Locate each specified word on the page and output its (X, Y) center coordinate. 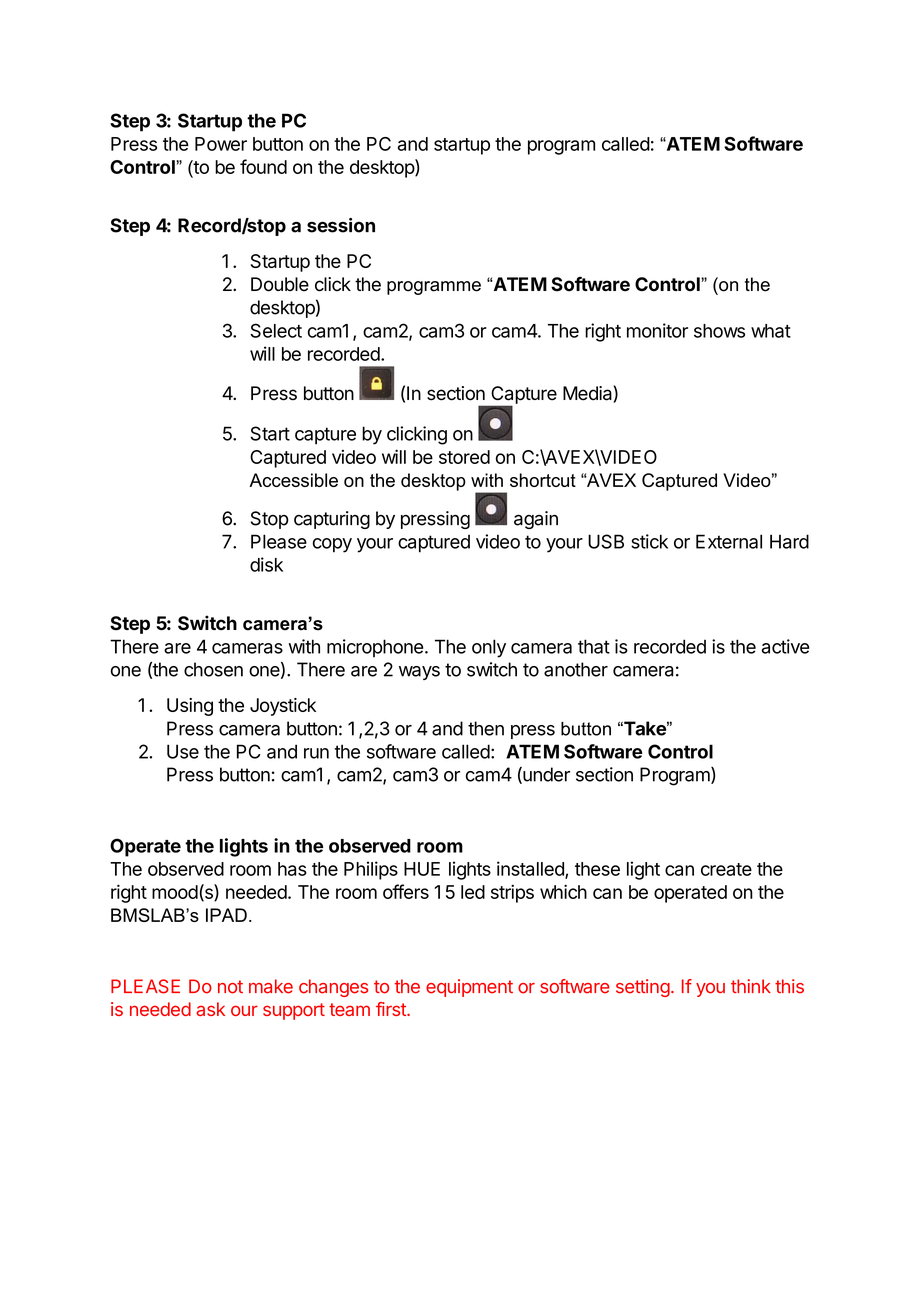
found (263, 166)
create (726, 869)
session (341, 225)
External (729, 541)
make (271, 986)
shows (719, 331)
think (751, 986)
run (316, 753)
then (486, 728)
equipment (469, 988)
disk (266, 564)
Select (276, 330)
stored (464, 457)
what (771, 331)
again (536, 520)
